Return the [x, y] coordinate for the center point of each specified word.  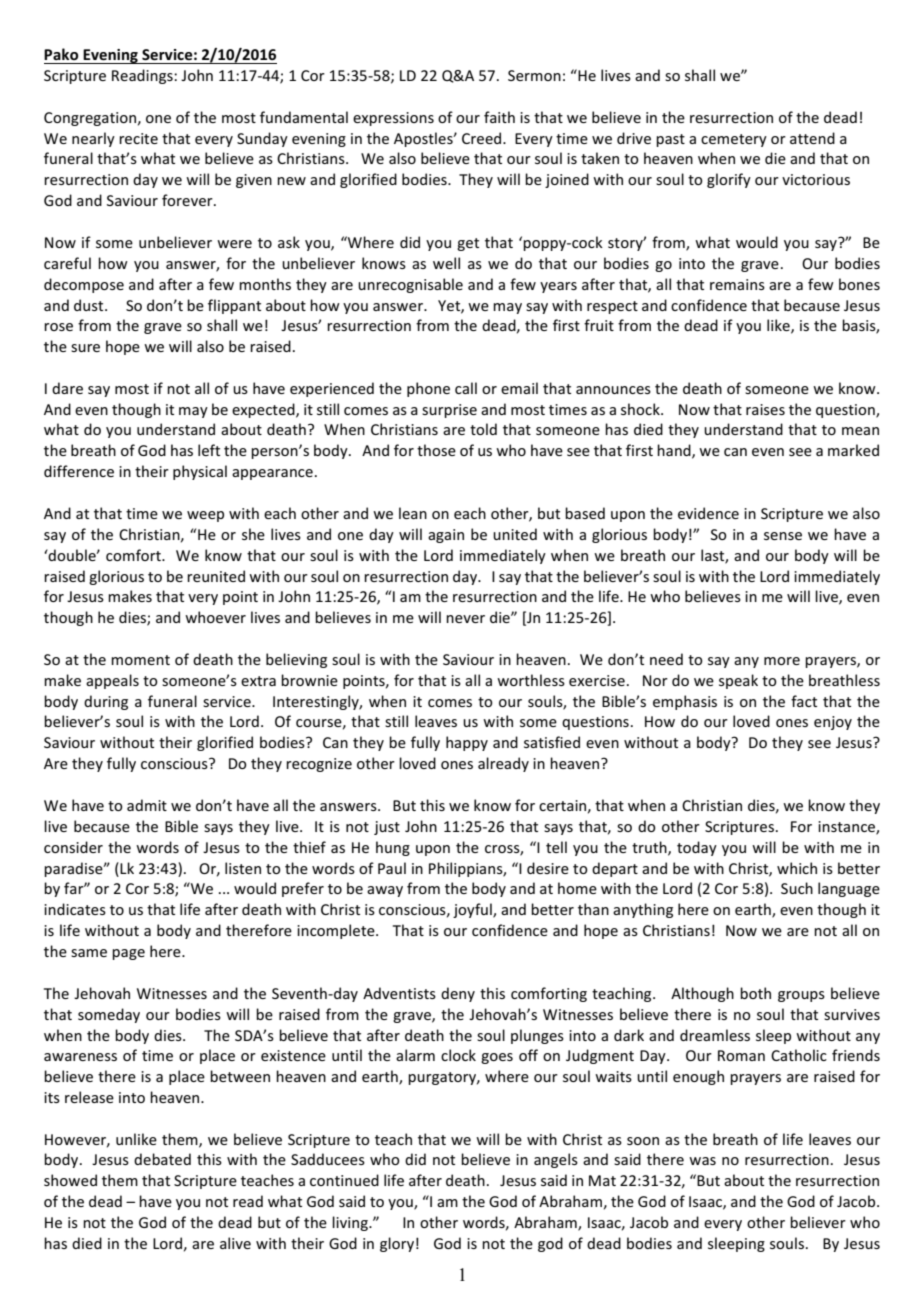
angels [556, 1160]
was [702, 1161]
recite [138, 138]
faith [499, 117]
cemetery [734, 140]
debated [162, 1159]
